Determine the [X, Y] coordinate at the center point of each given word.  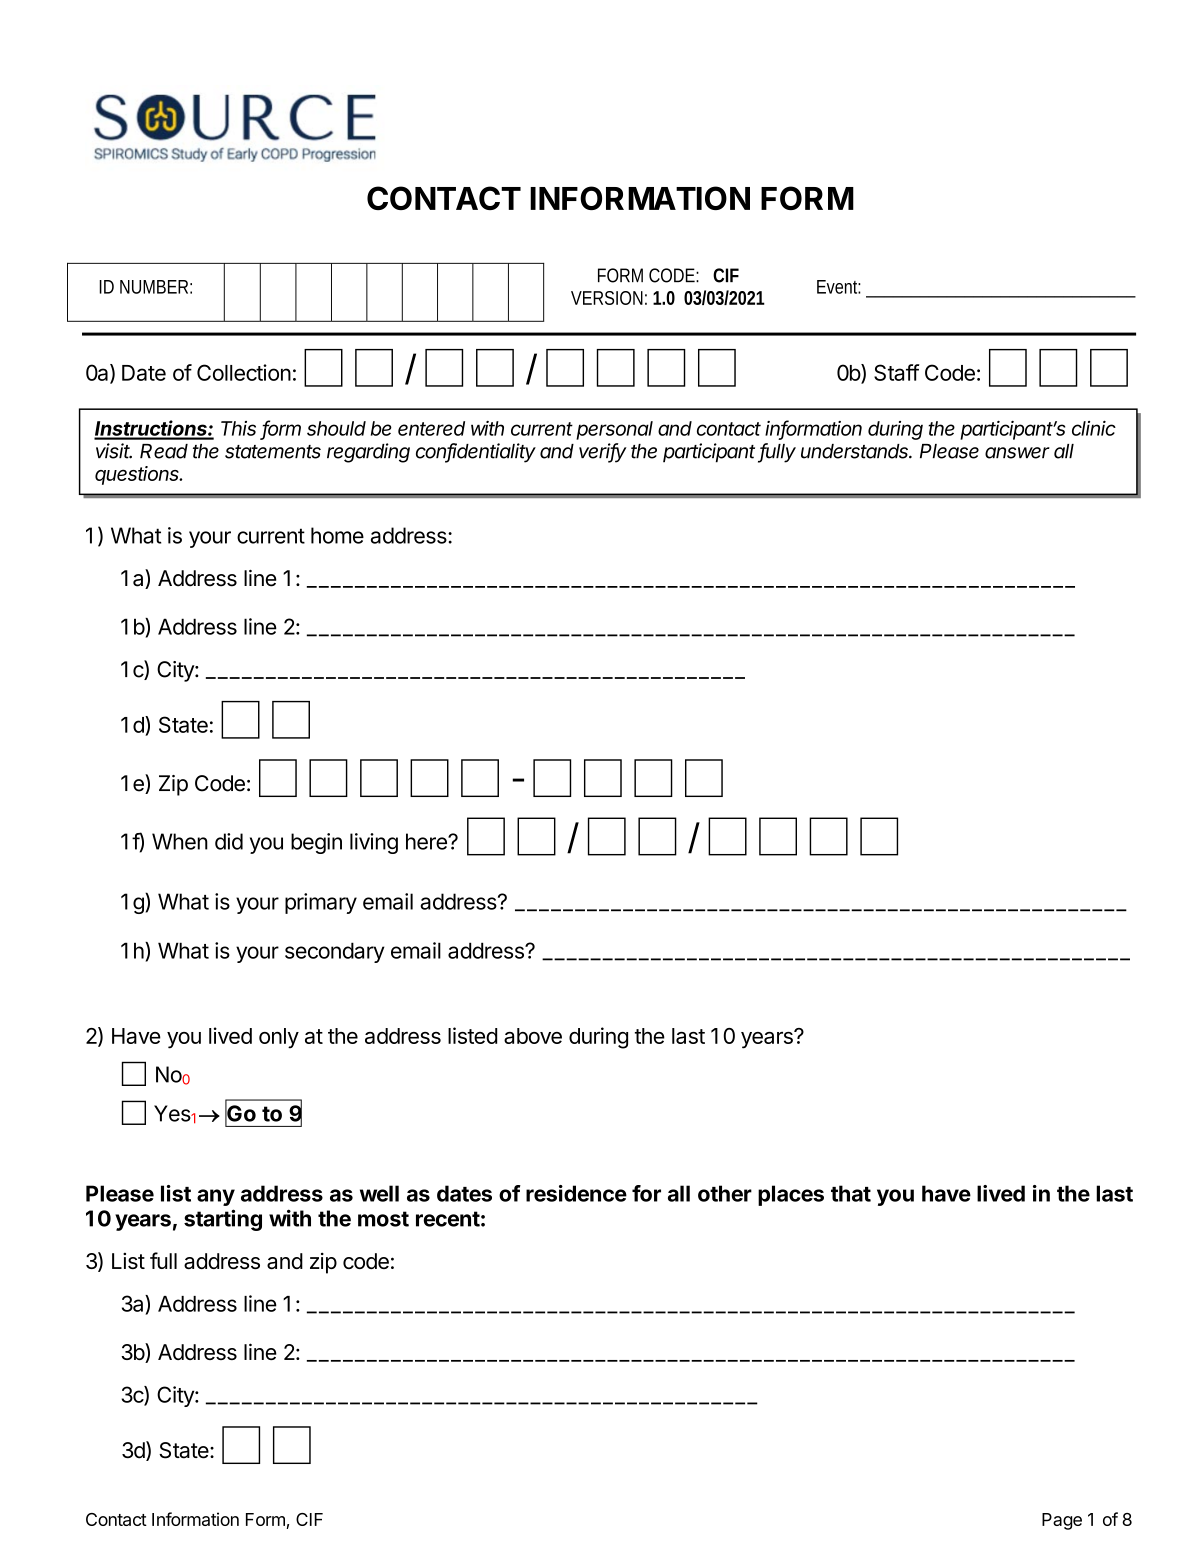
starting [223, 1220]
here [427, 841]
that [851, 1193]
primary [321, 903]
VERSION [607, 298]
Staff [897, 372]
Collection [244, 372]
